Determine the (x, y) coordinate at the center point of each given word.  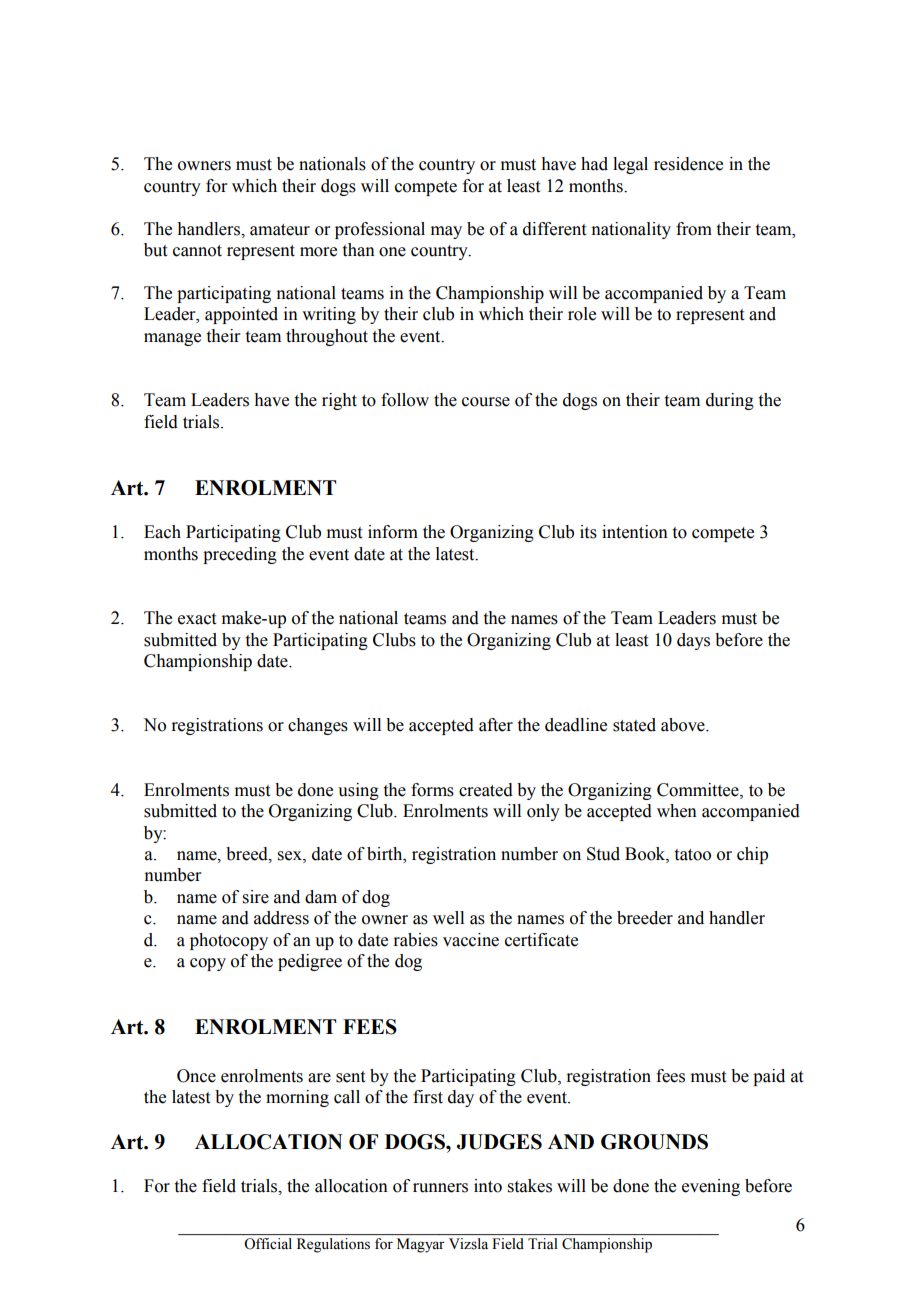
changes (318, 726)
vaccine (471, 940)
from (694, 229)
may (446, 232)
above (684, 725)
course (486, 402)
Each (162, 532)
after (496, 725)
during (730, 401)
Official (268, 1243)
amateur (280, 230)
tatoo (693, 855)
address (281, 918)
